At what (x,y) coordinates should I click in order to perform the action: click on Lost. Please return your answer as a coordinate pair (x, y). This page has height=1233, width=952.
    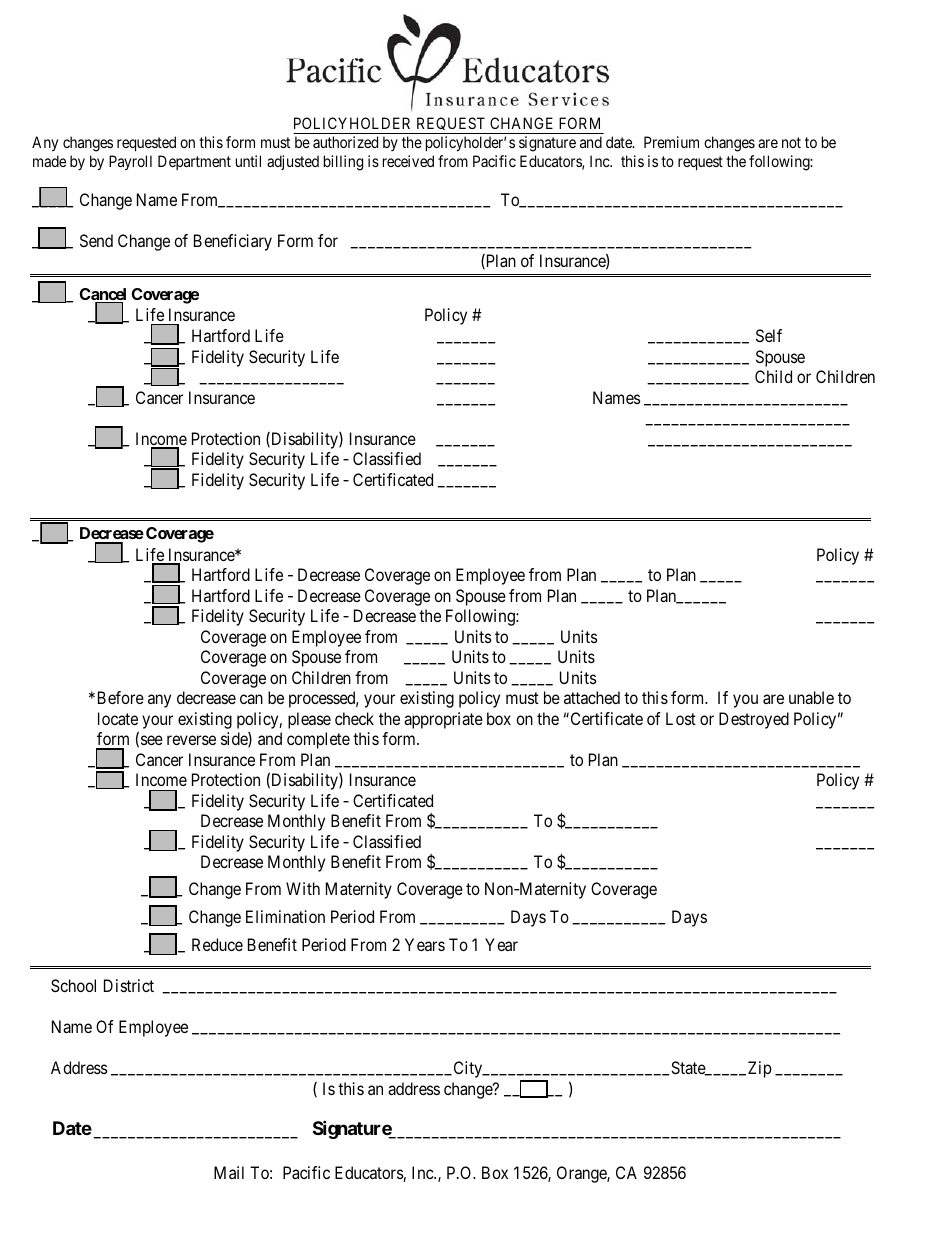
    Looking at the image, I should click on (681, 718).
